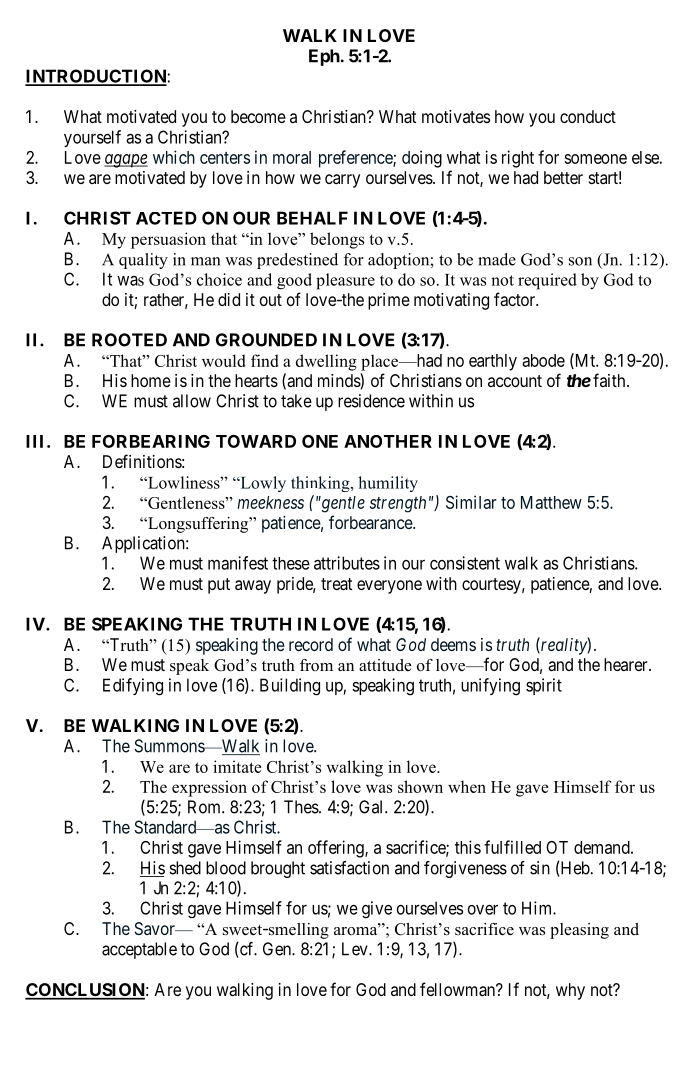 This document has height=1080, width=699. Describe the element at coordinates (139, 950) in the document. I see `acceptable` at that location.
